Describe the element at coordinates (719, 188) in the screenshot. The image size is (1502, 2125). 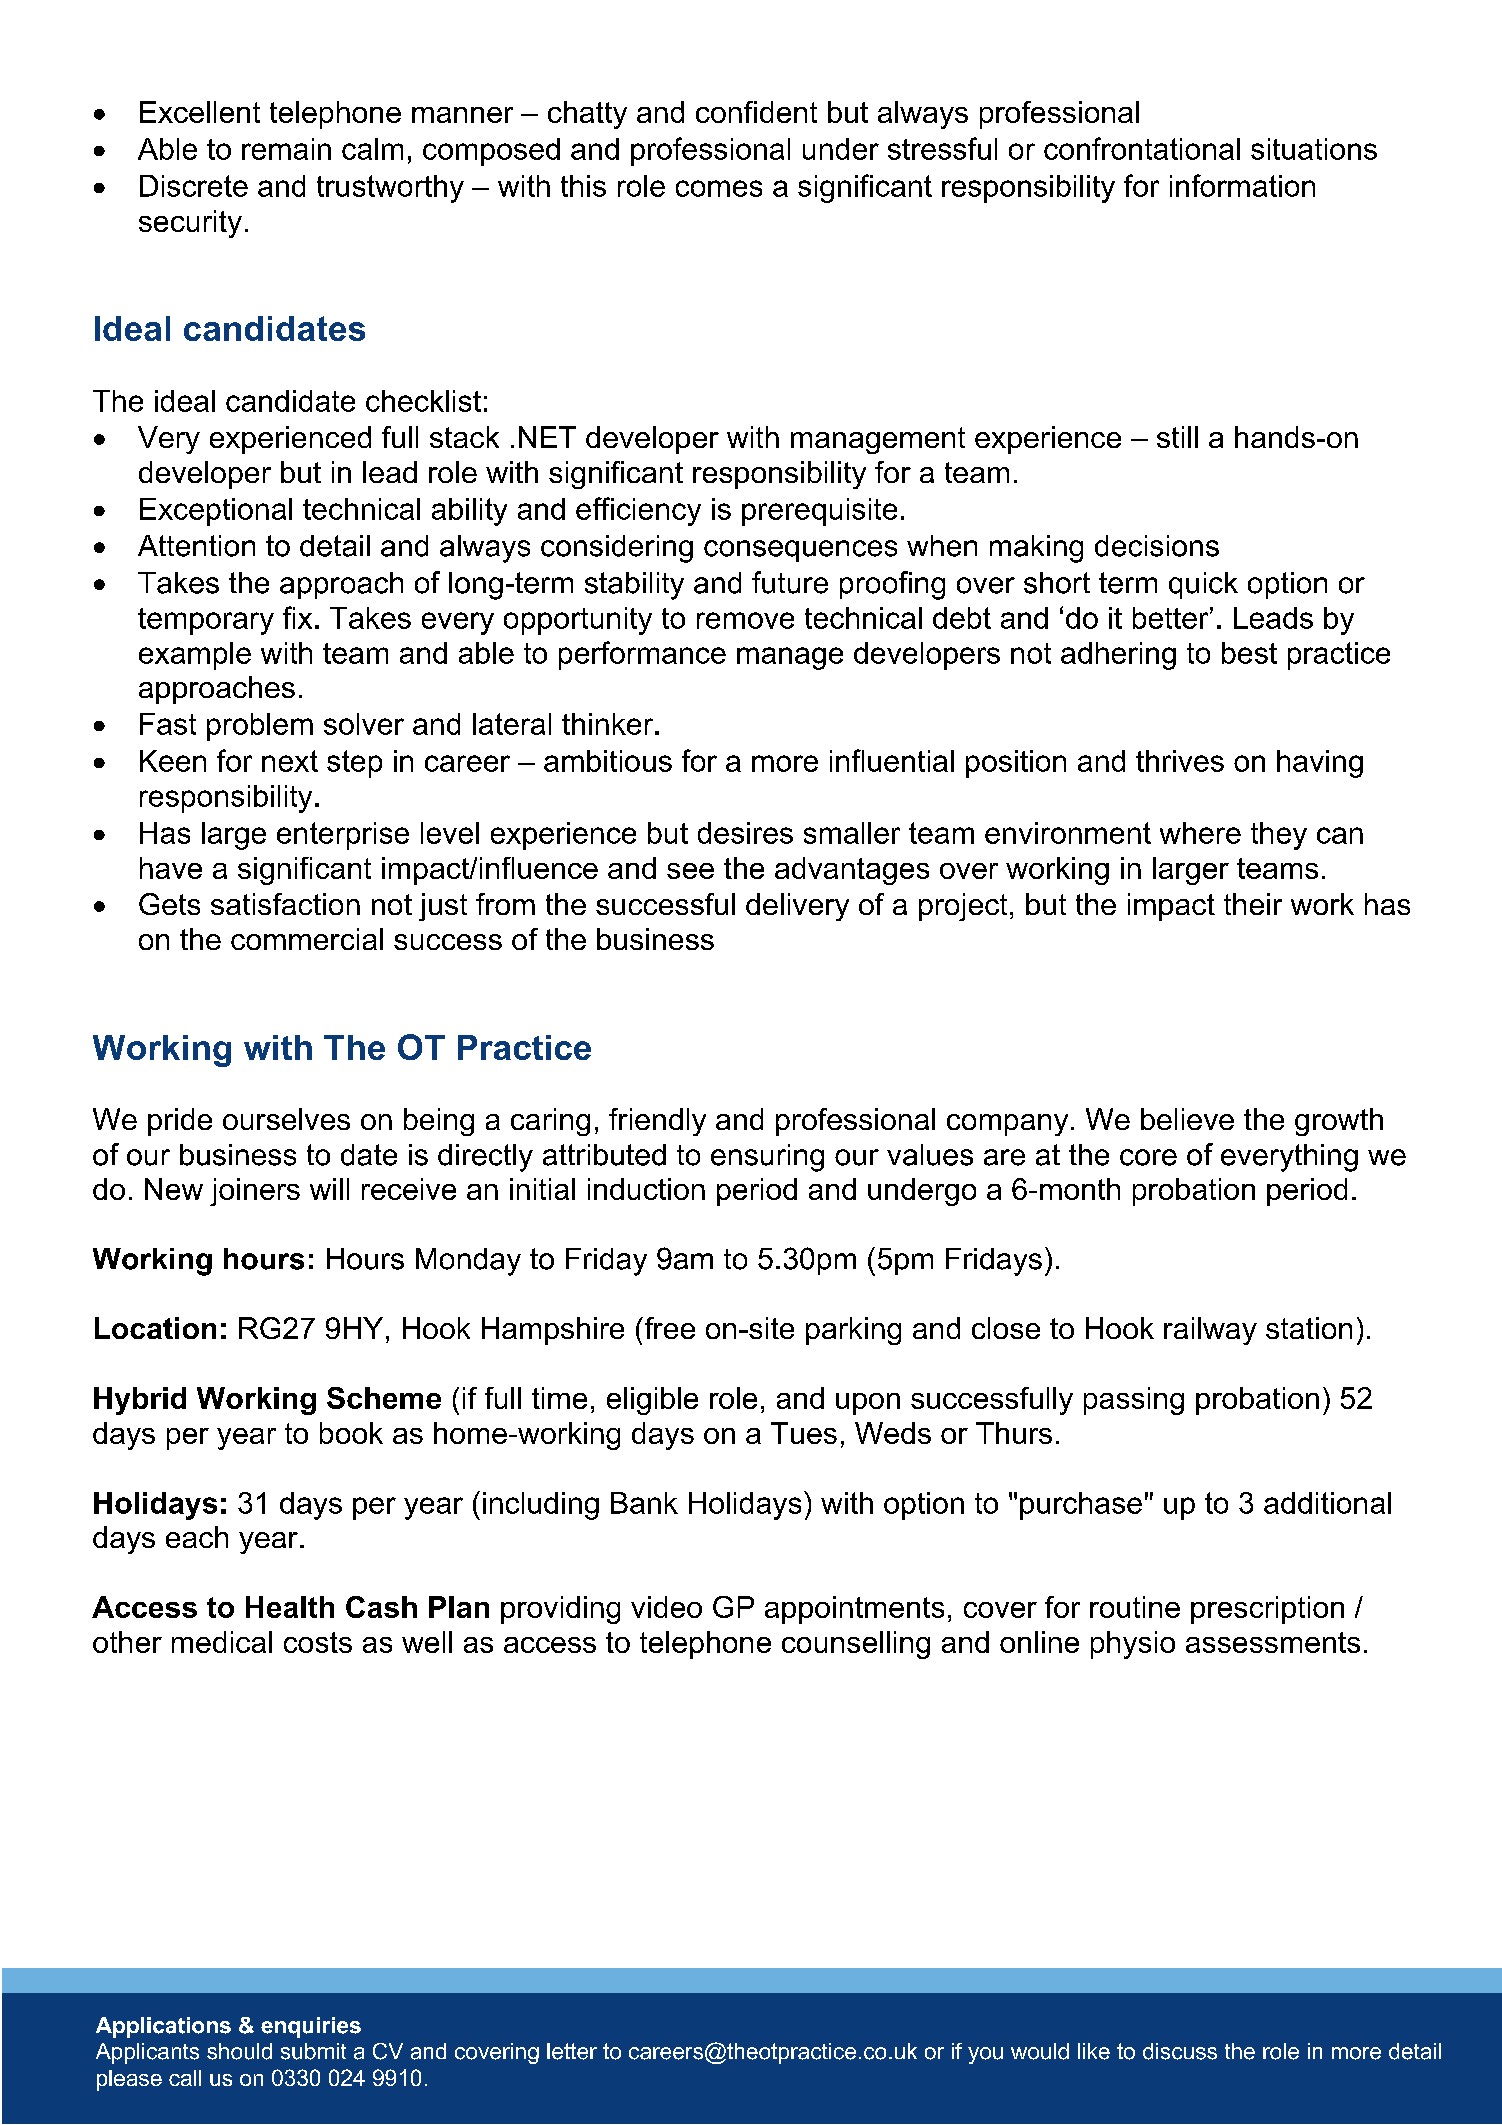
I see `comes` at that location.
